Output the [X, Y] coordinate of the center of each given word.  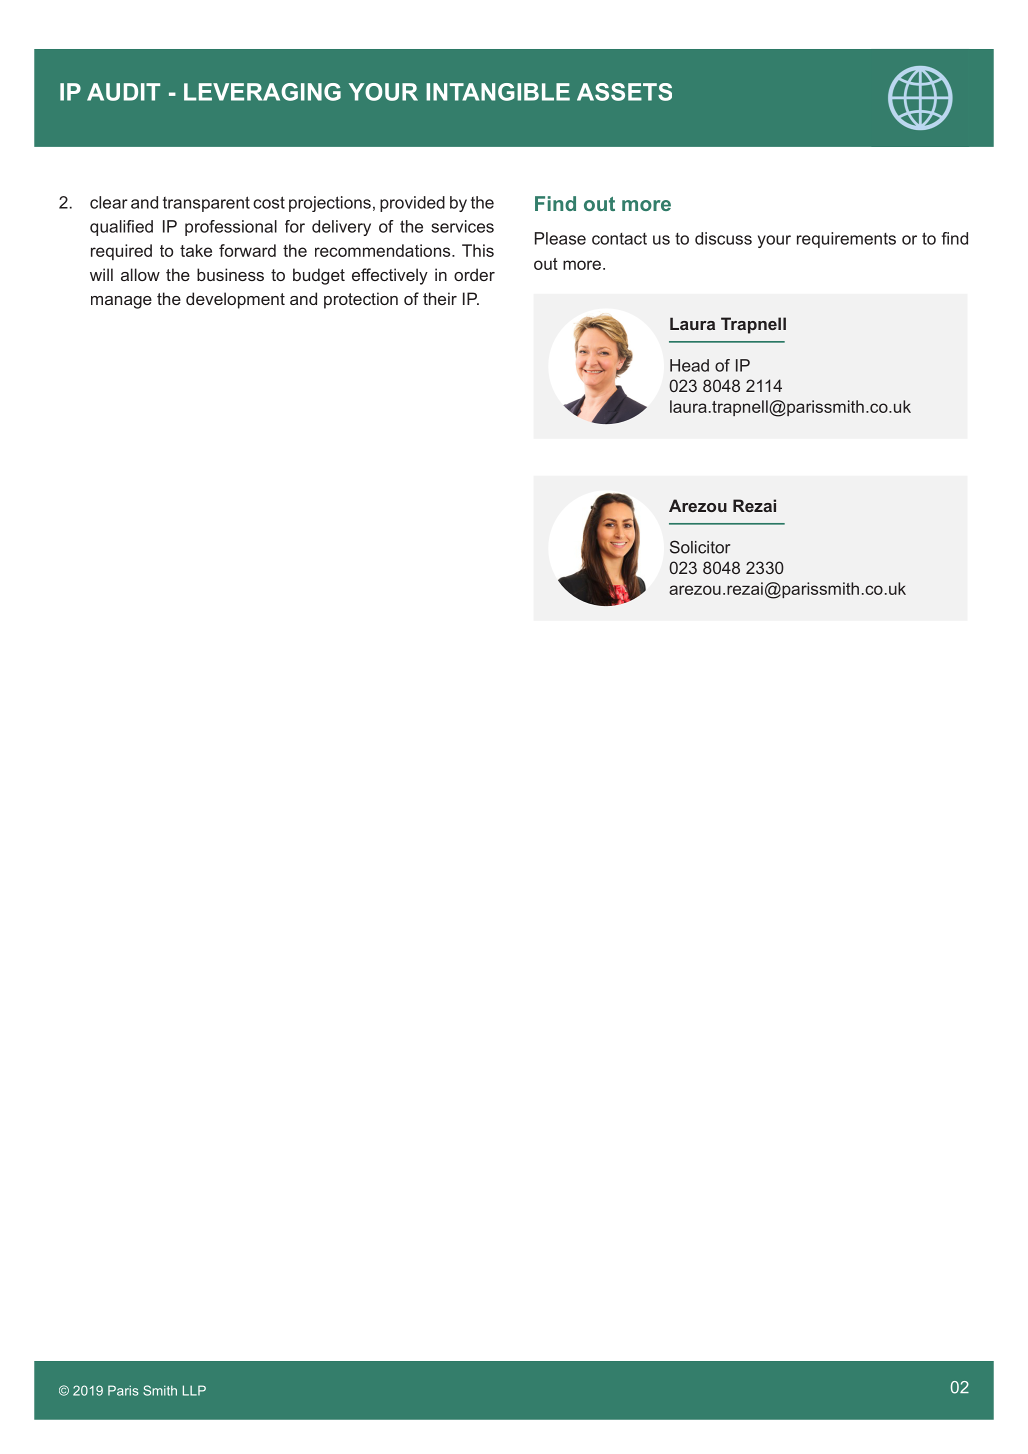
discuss [723, 238]
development [235, 300]
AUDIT [123, 92]
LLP [194, 1390]
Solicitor [700, 547]
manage [121, 302]
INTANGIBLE [498, 92]
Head [689, 365]
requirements [846, 240]
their [440, 298]
